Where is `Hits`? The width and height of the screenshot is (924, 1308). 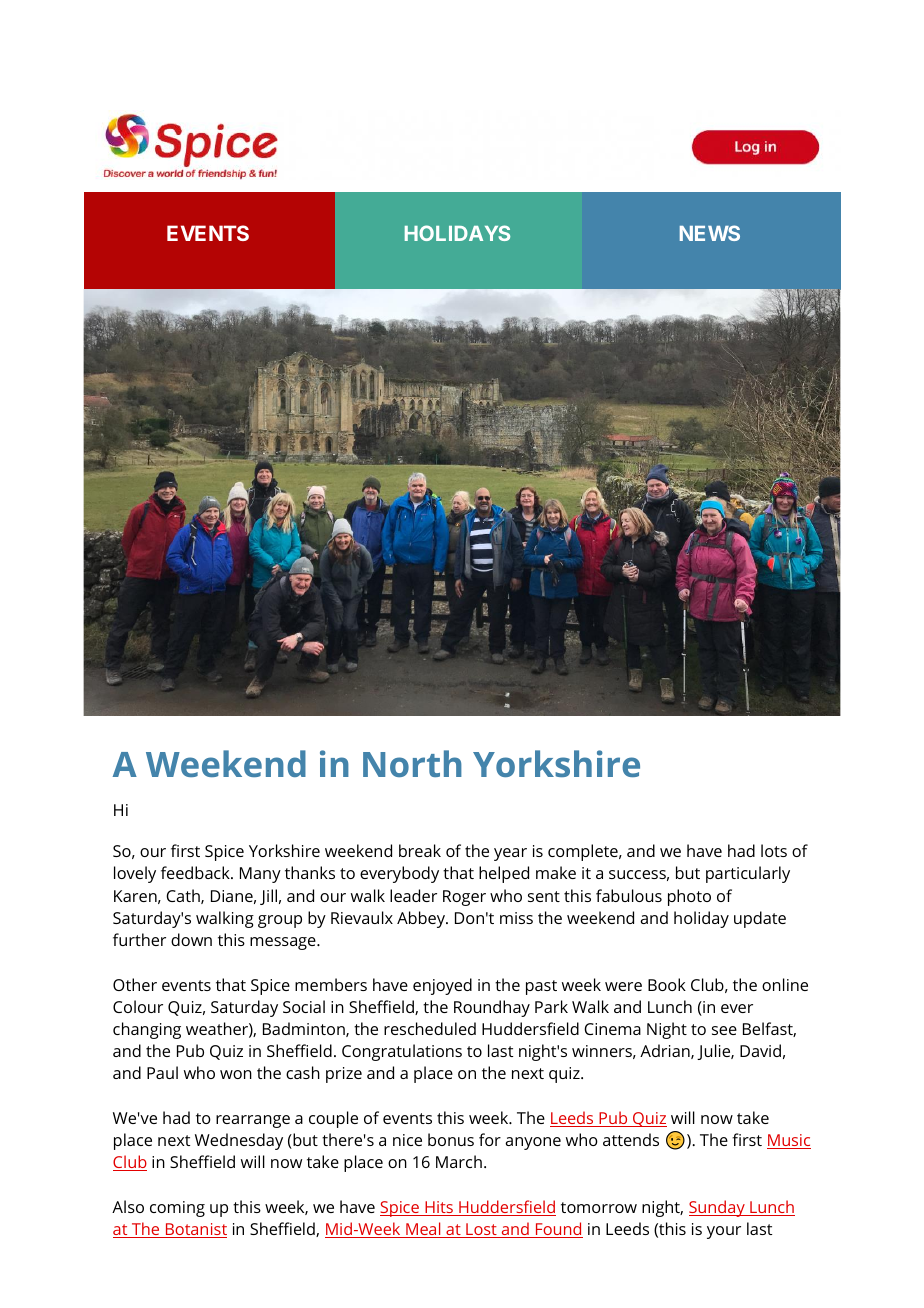
Hits is located at coordinates (439, 1208).
